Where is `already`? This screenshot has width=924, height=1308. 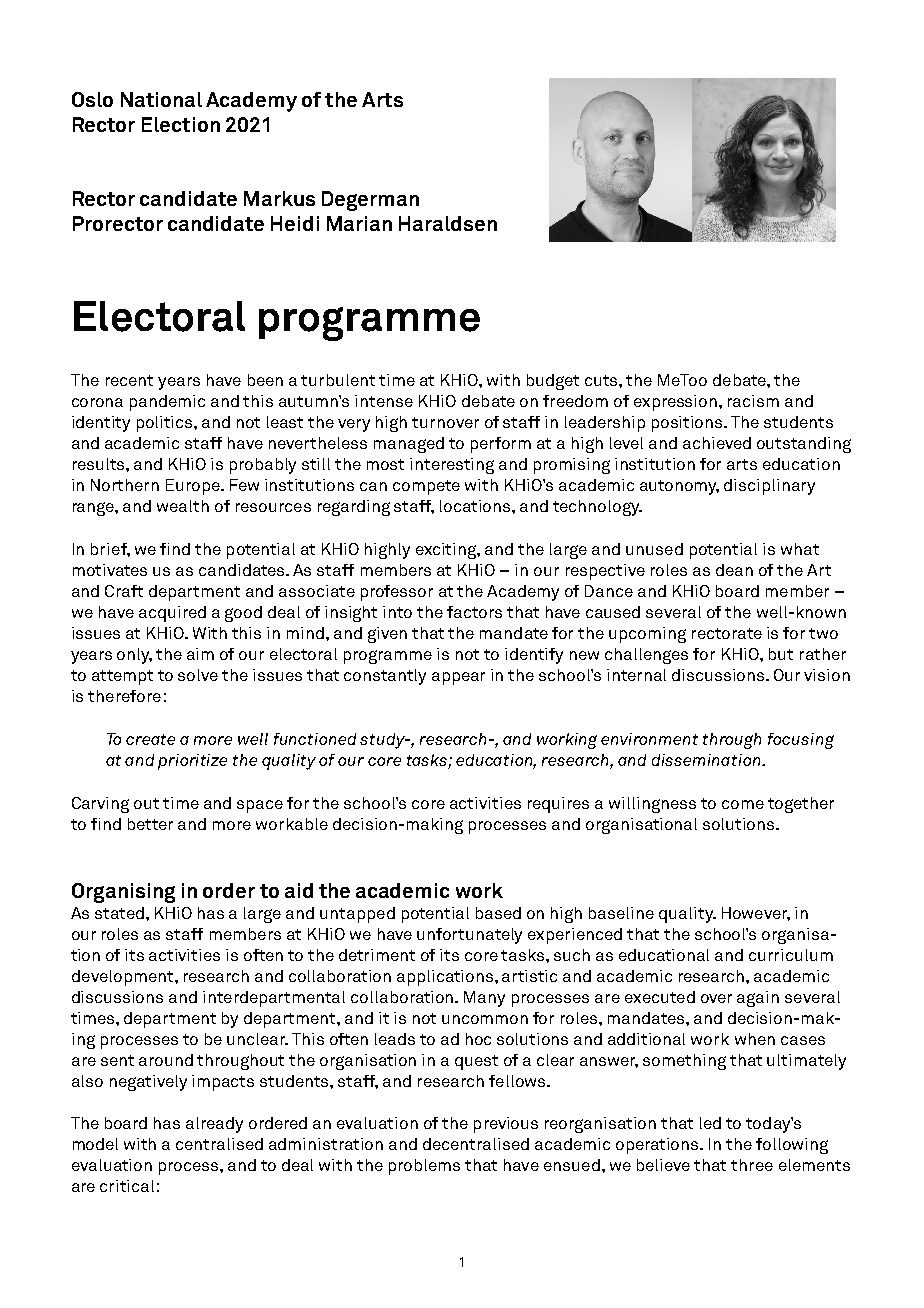
already is located at coordinates (214, 1125).
